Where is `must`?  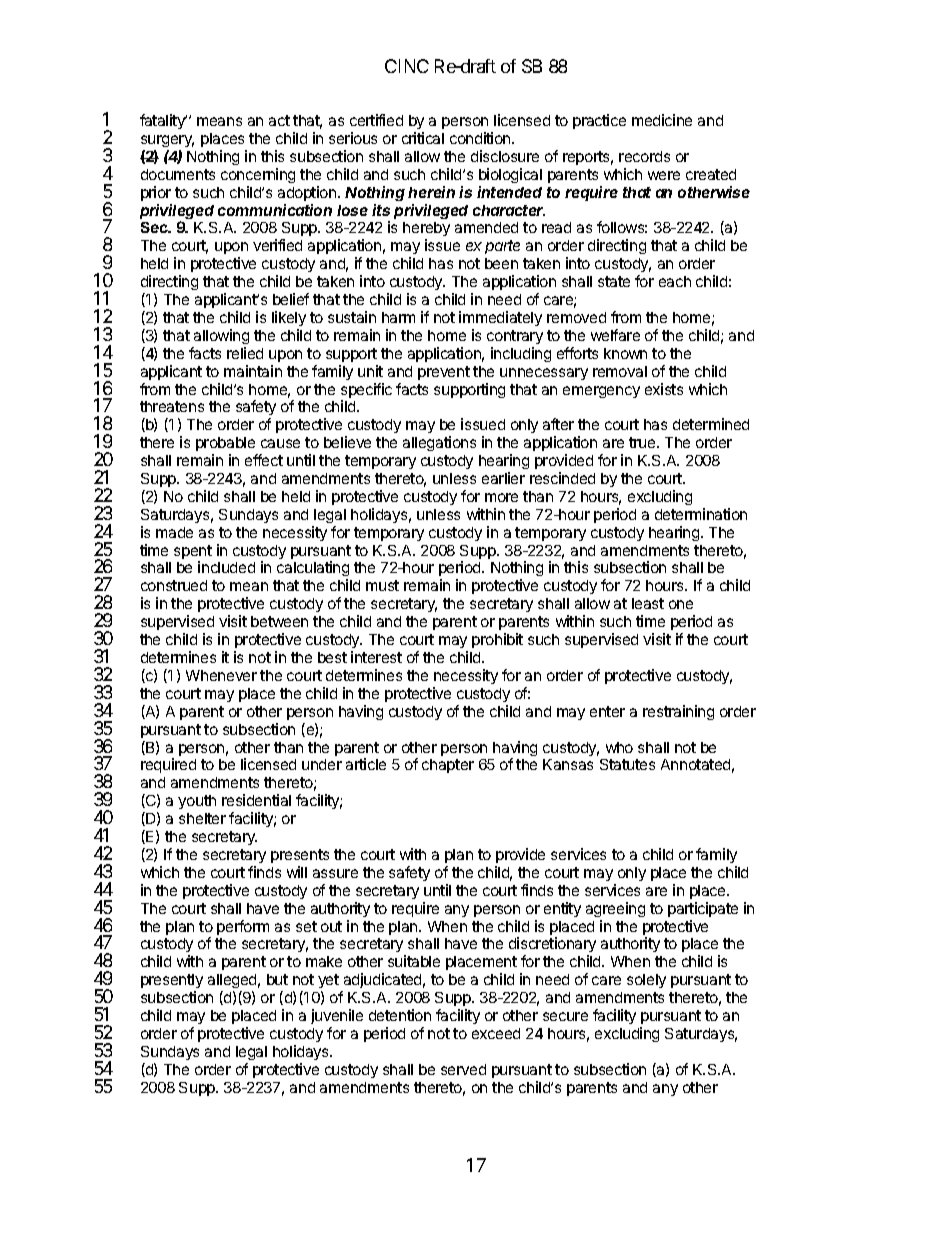 must is located at coordinates (382, 585).
